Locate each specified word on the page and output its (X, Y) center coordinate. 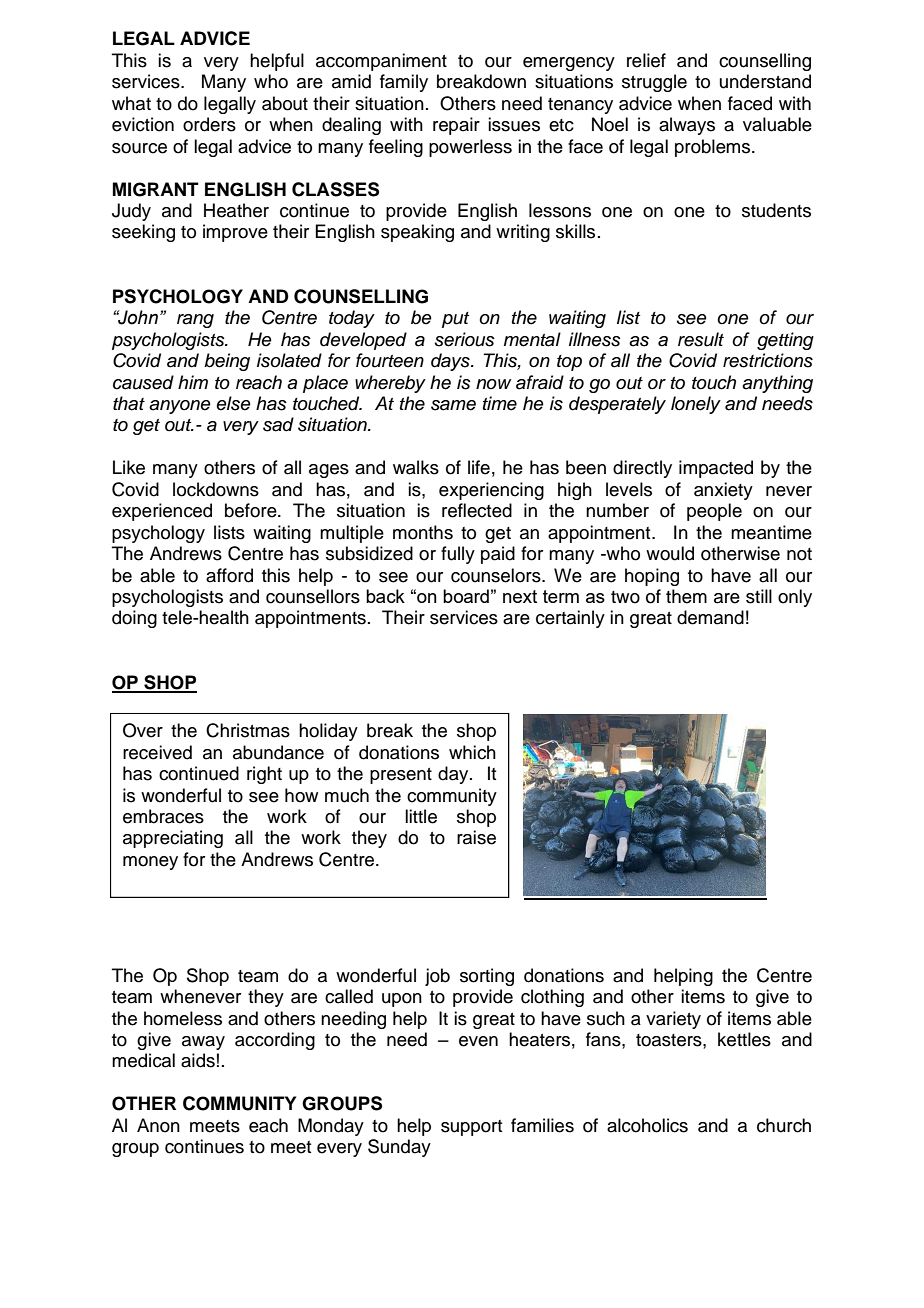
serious (465, 339)
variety (673, 1020)
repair (456, 126)
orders (209, 124)
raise (476, 837)
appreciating (173, 839)
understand (765, 81)
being (227, 362)
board (466, 596)
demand (710, 617)
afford (229, 575)
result (701, 339)
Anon (158, 1125)
